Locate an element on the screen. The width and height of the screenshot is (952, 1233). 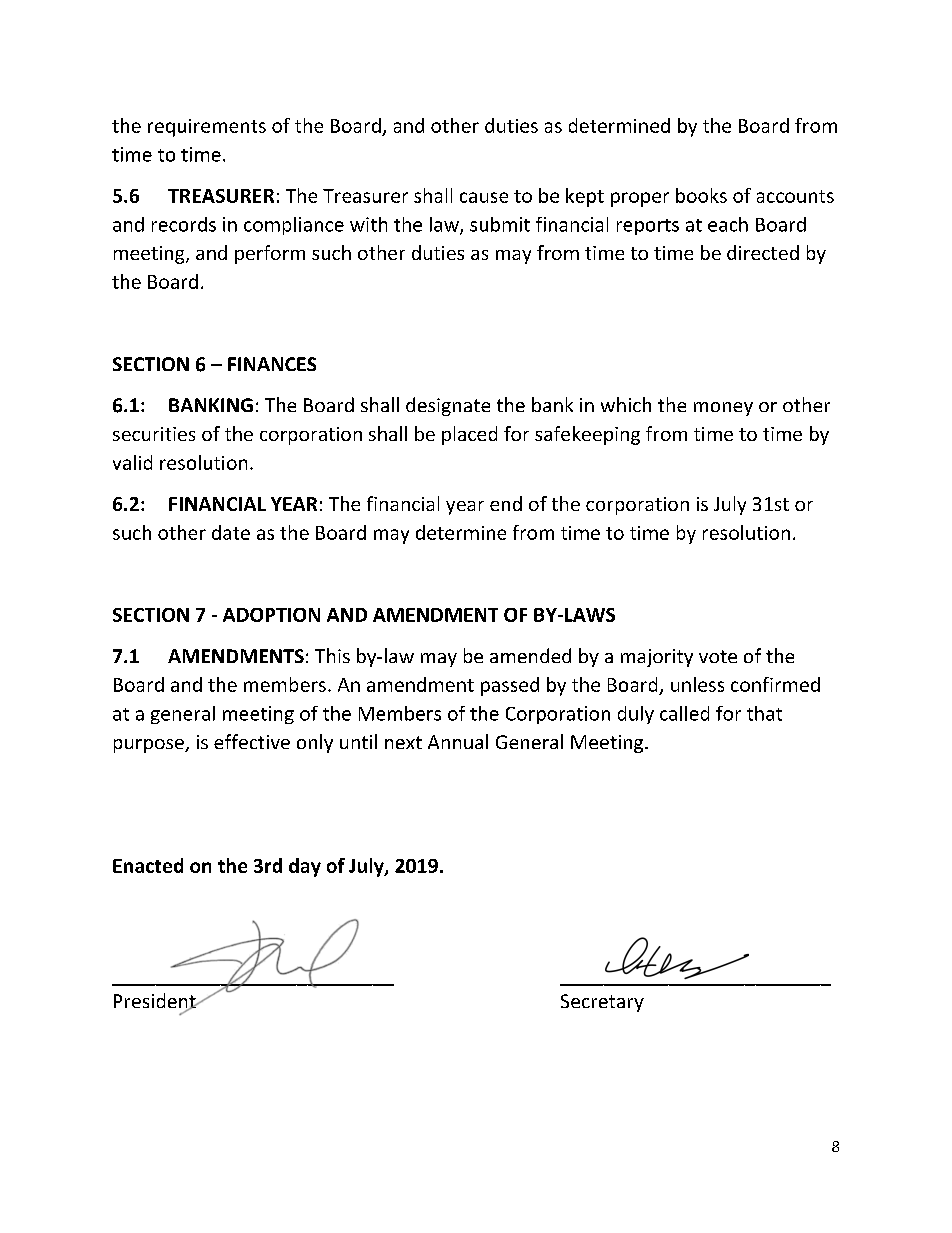
Annual is located at coordinates (458, 741).
